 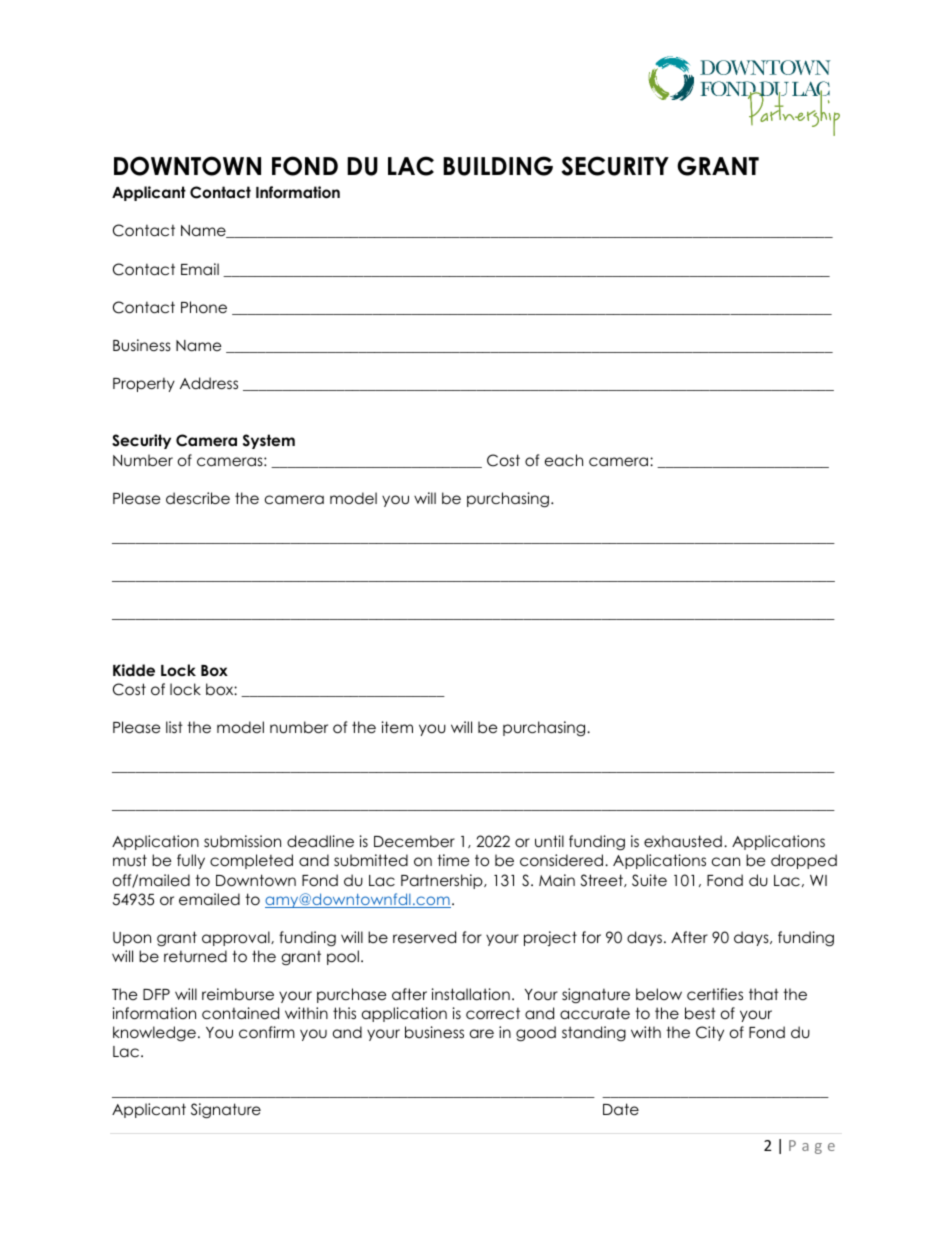 What do you see at coordinates (397, 727) in the page?
I see `item` at bounding box center [397, 727].
